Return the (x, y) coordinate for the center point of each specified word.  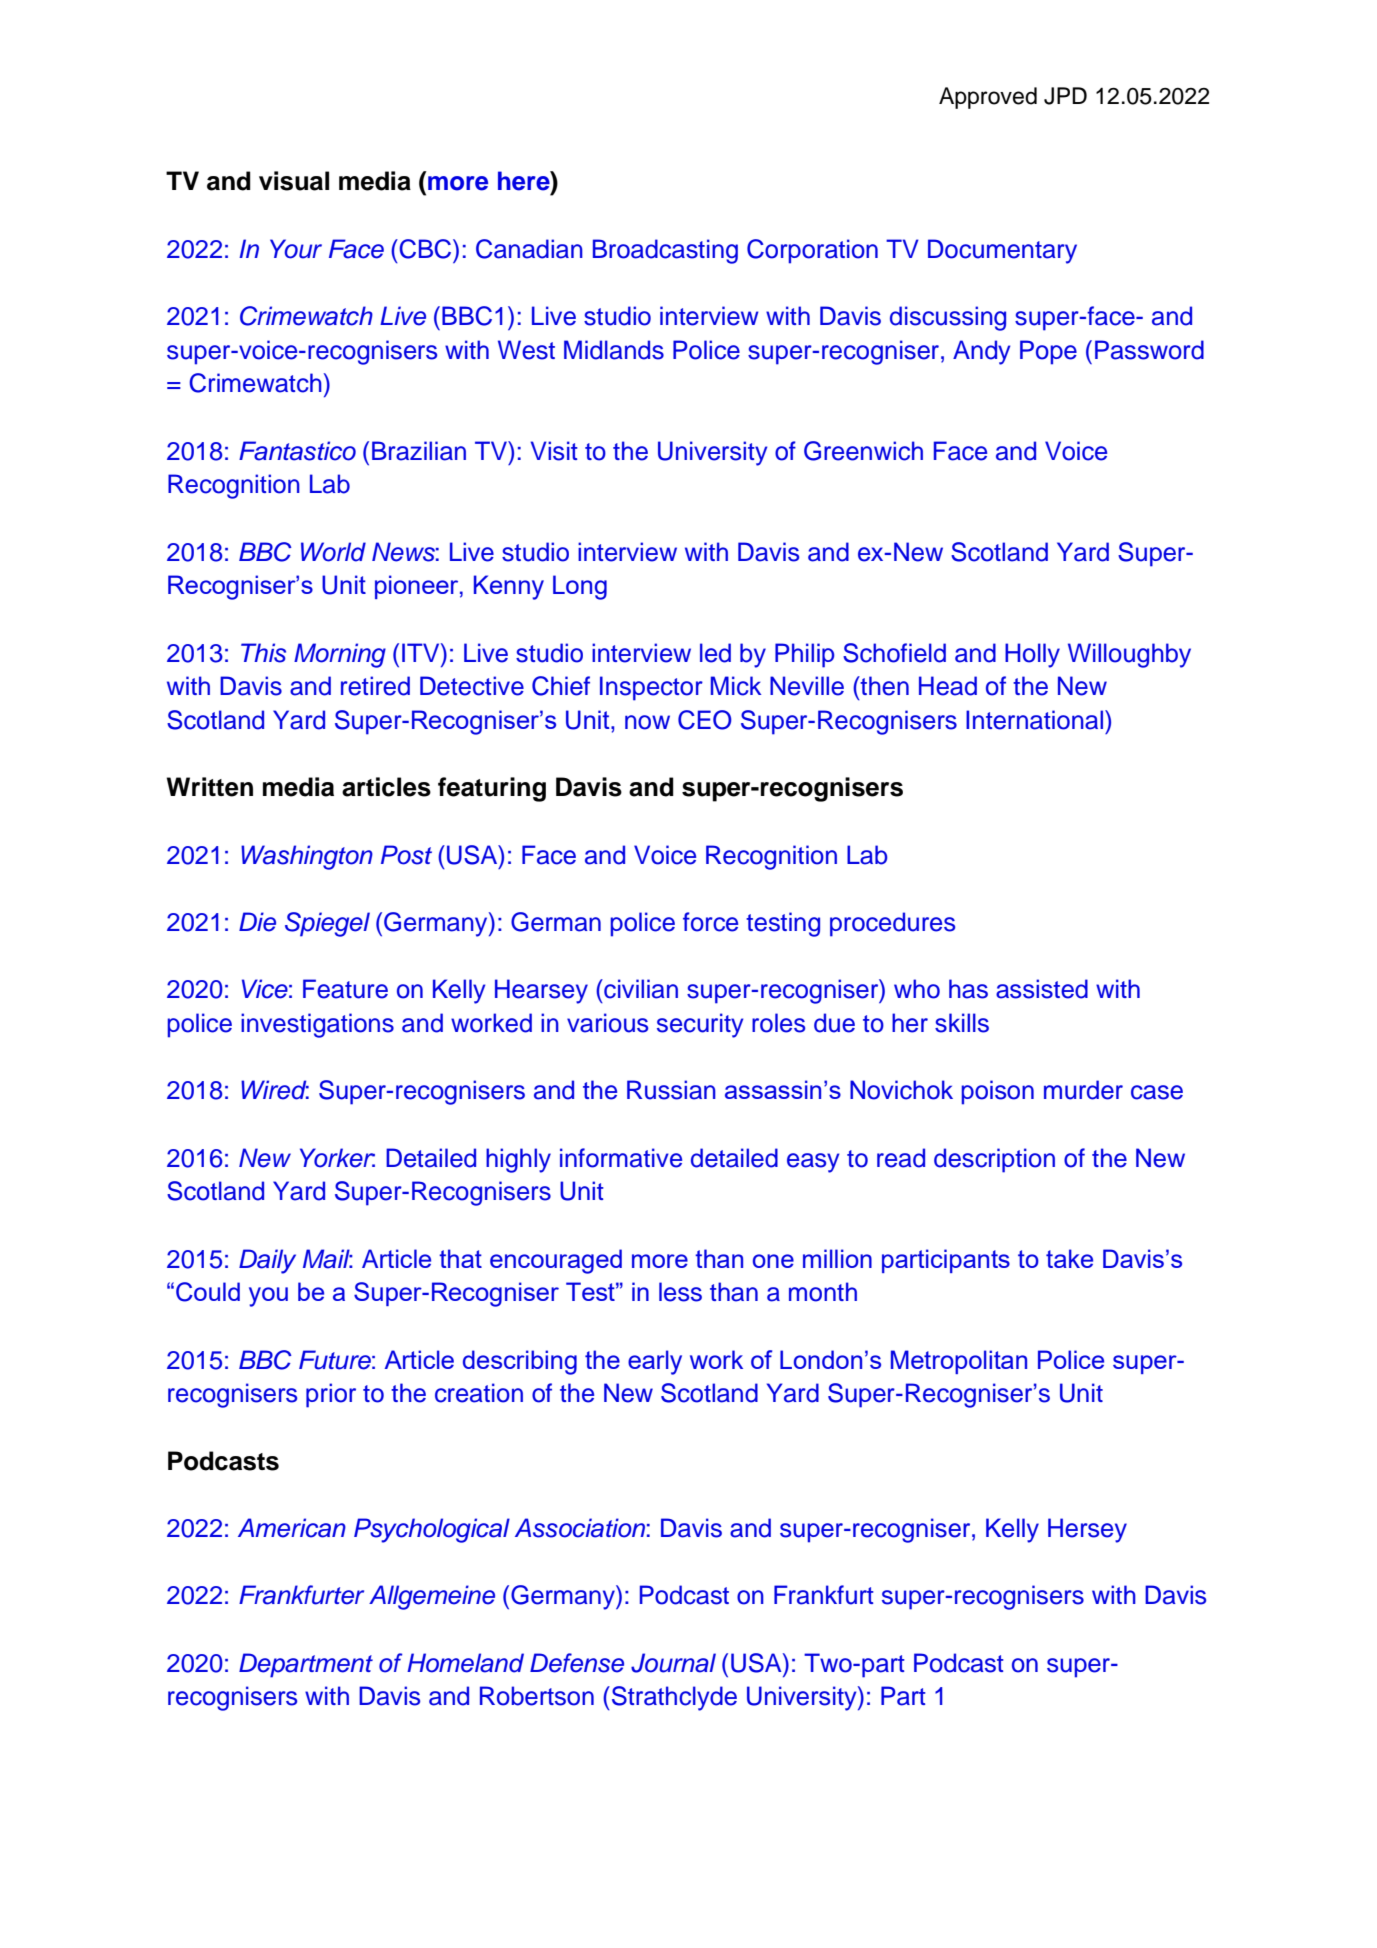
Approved (988, 98)
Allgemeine (432, 1597)
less (680, 1292)
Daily (267, 1261)
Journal (673, 1663)
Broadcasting (665, 251)
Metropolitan (959, 1362)
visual (294, 181)
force (710, 922)
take (1069, 1258)
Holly (1032, 655)
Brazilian (419, 451)
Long (580, 587)
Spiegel (327, 924)
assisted (1042, 989)
